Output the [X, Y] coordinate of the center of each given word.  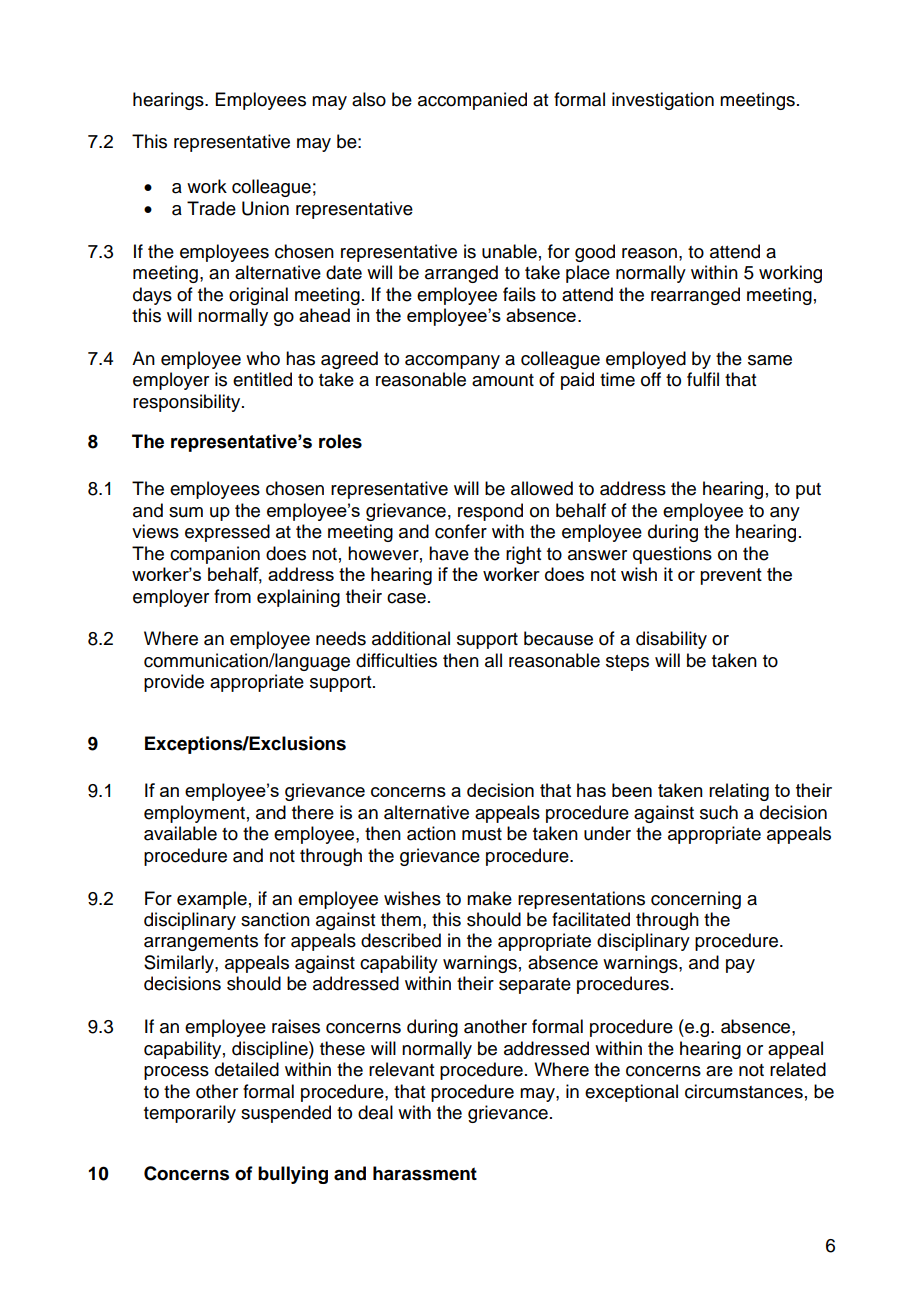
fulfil [703, 379]
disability [671, 640]
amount [503, 380]
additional [411, 638]
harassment [425, 1173]
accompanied [472, 101]
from [232, 596]
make [489, 898]
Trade [211, 208]
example [212, 900]
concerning [696, 900]
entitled [262, 379]
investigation [663, 101]
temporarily [190, 1114]
